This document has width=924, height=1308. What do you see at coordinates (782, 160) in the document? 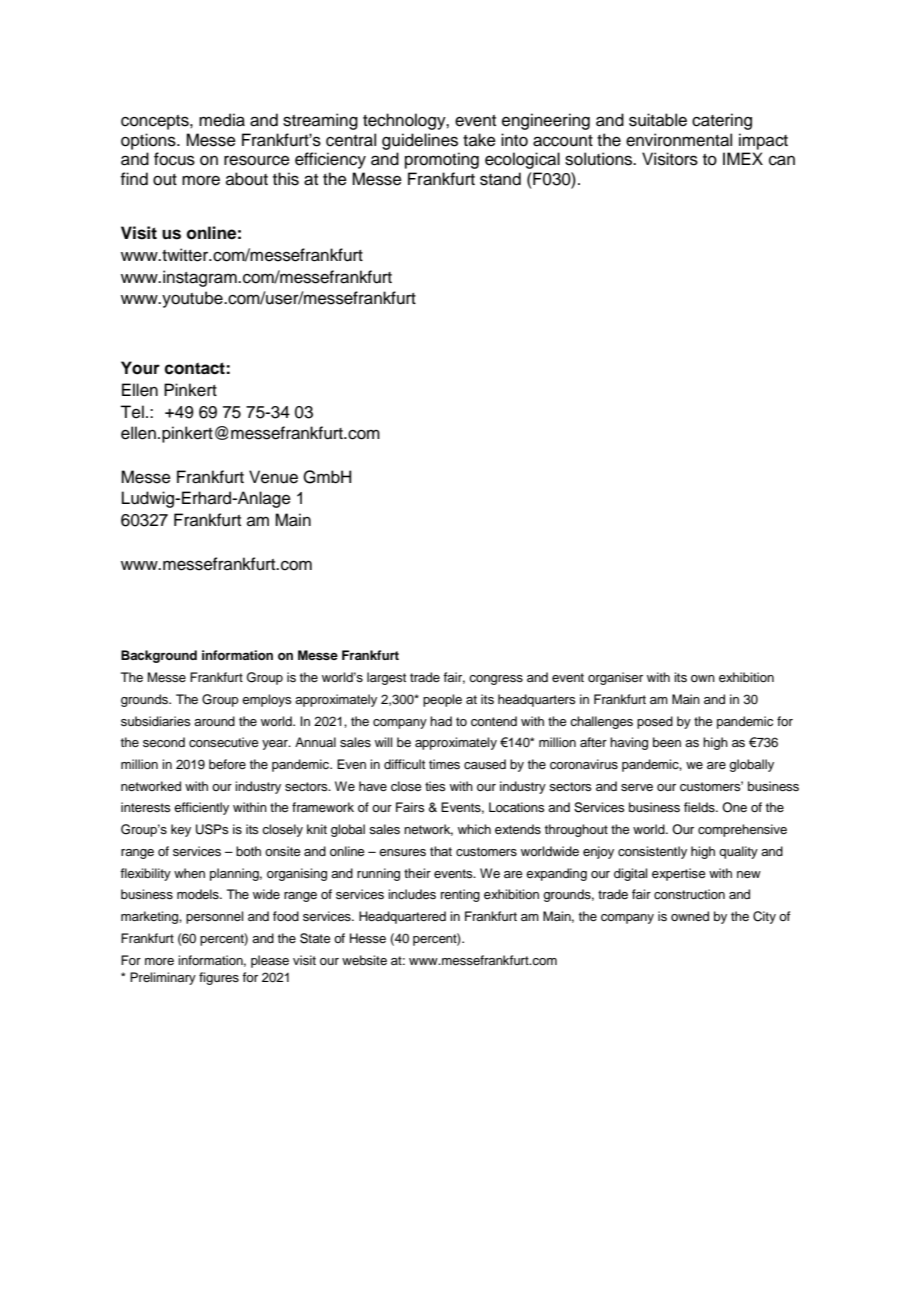
I see `can` at bounding box center [782, 160].
